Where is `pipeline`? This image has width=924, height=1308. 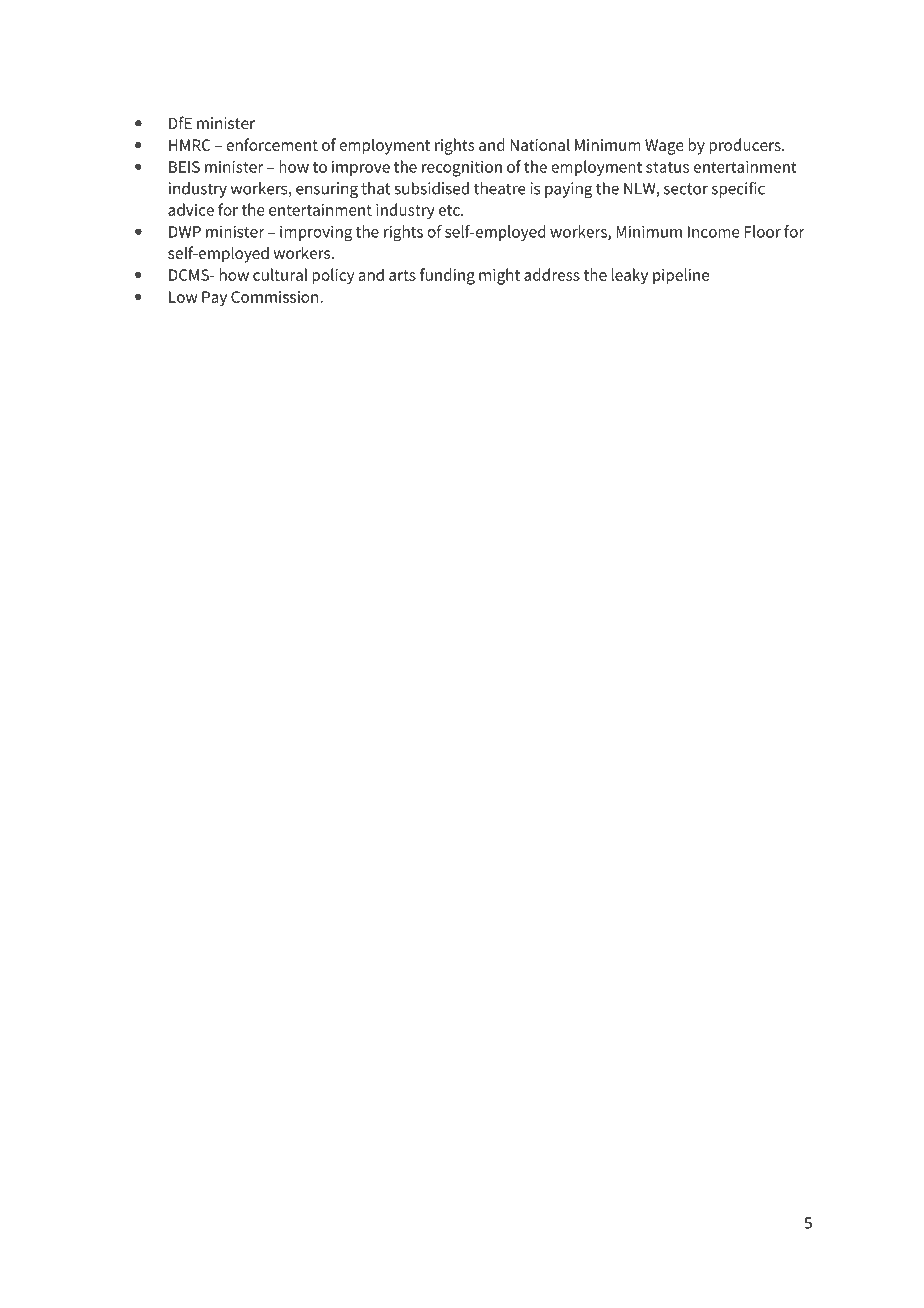
pipeline is located at coordinates (681, 276).
